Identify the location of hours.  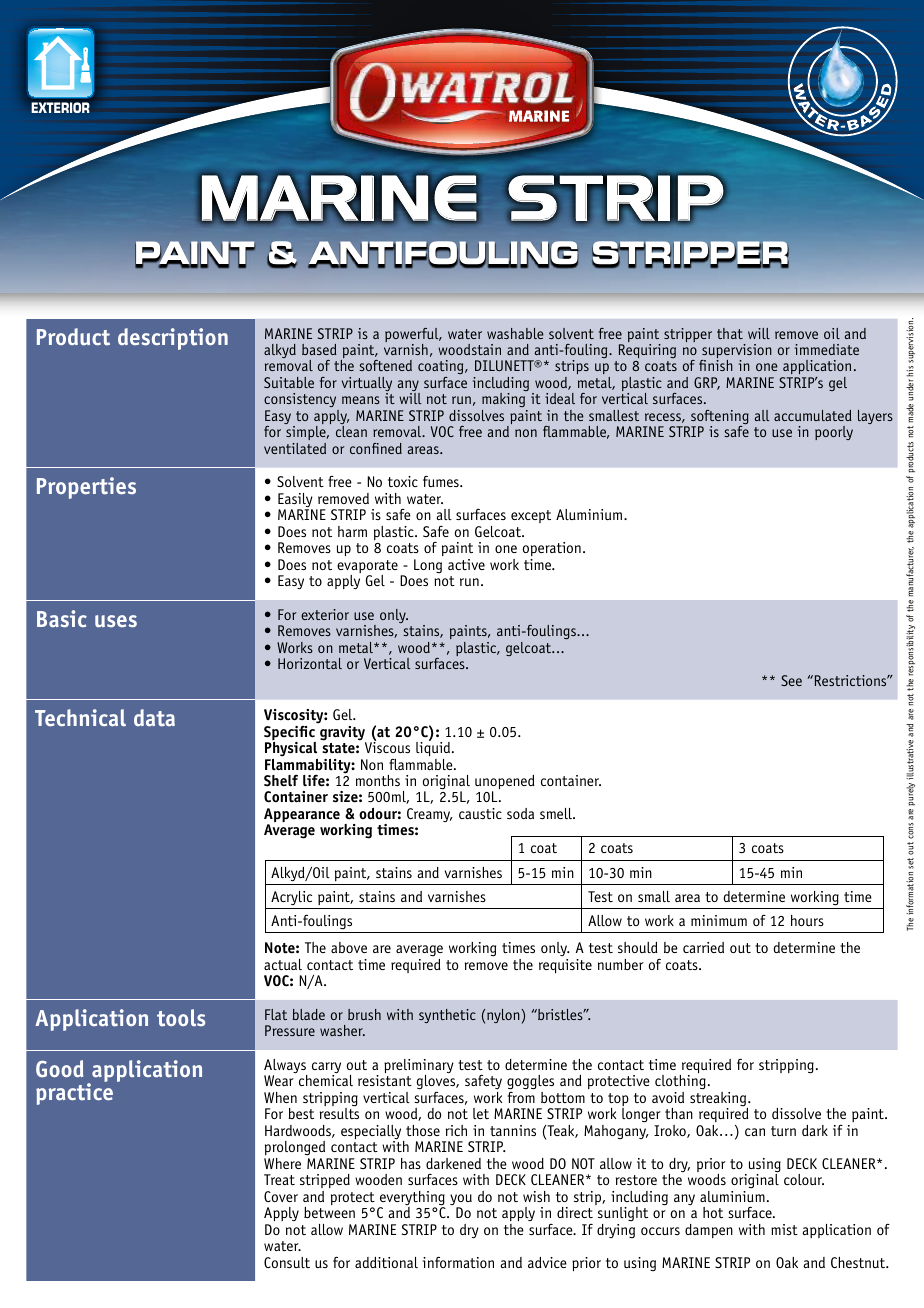
(807, 920).
